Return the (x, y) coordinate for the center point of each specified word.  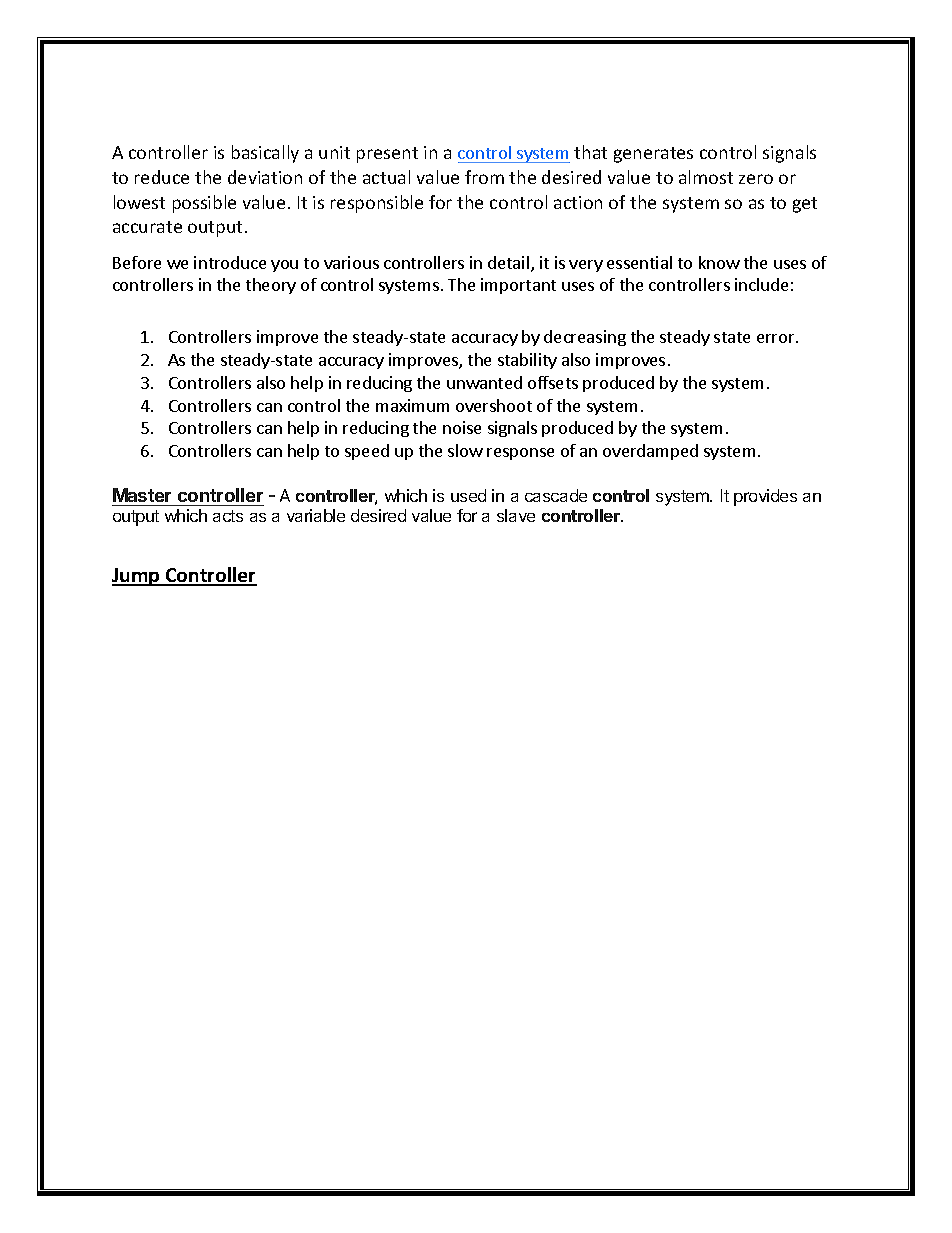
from (484, 177)
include (761, 284)
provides (765, 497)
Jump (137, 577)
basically (265, 154)
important (518, 286)
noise (462, 427)
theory (271, 286)
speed (367, 452)
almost (706, 177)
